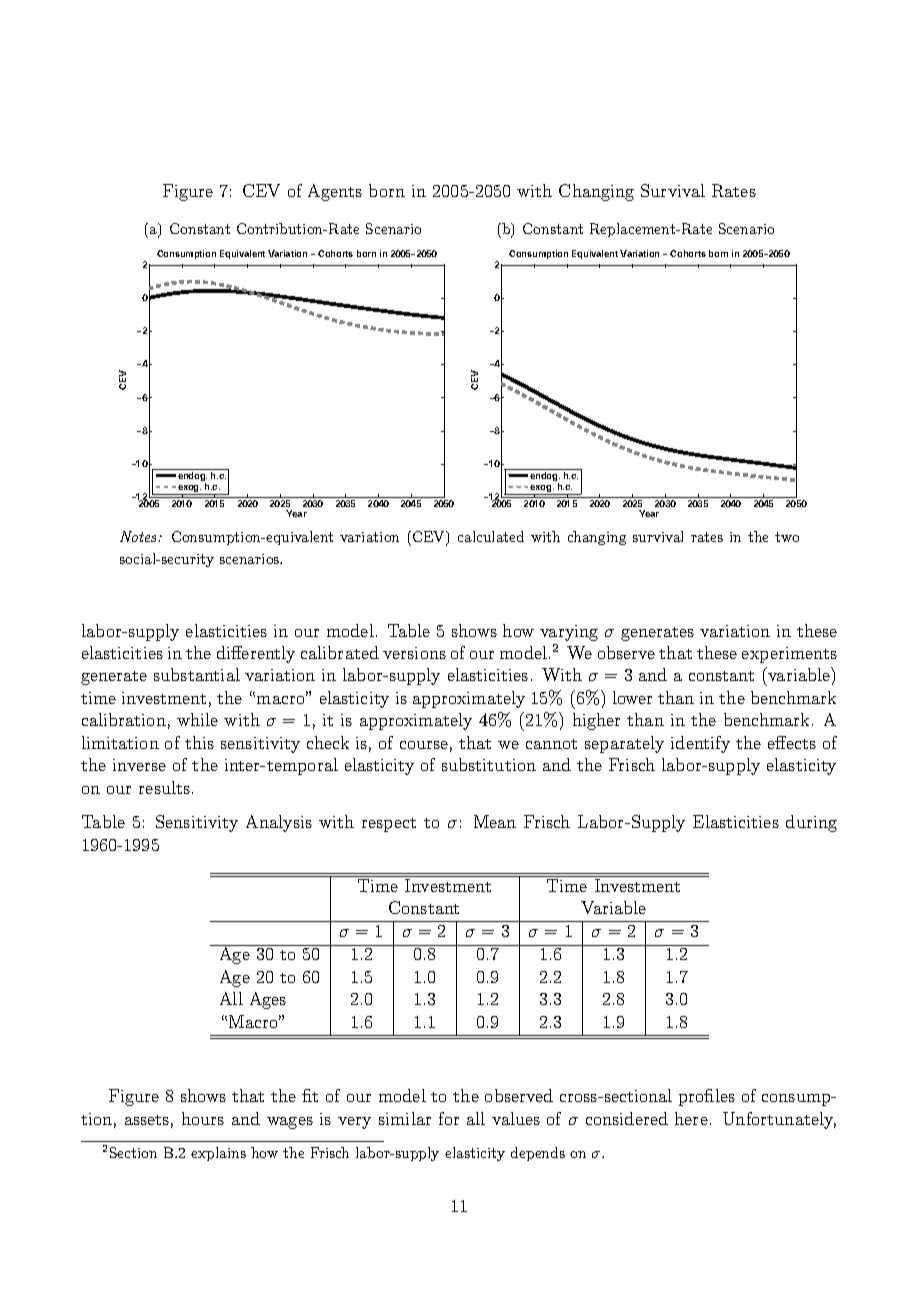  I want to click on hours, so click(203, 1118).
